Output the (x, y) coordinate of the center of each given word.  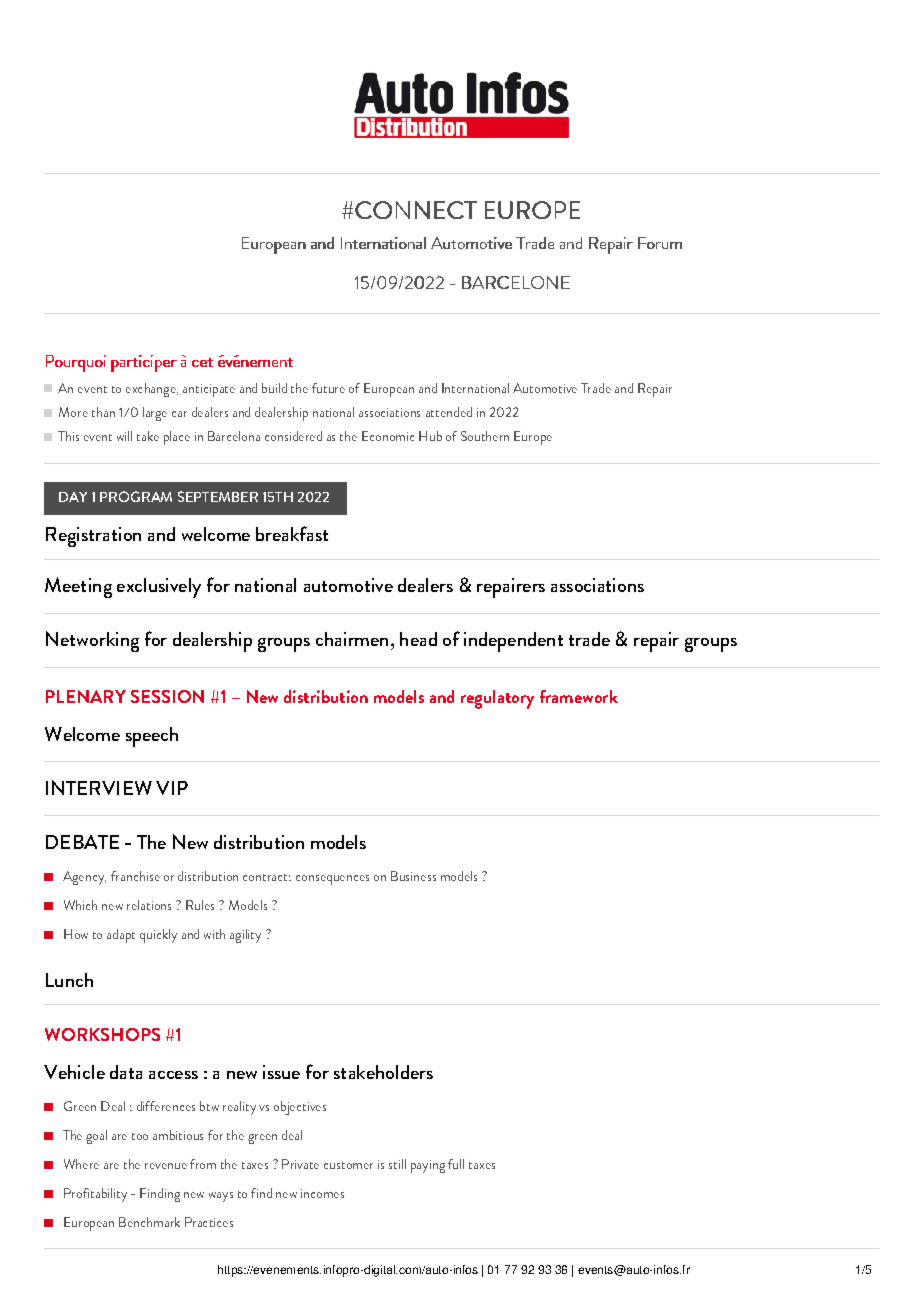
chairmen (352, 639)
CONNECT (416, 210)
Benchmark (149, 1222)
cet (202, 362)
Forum (660, 243)
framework (579, 696)
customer (348, 1165)
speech (152, 737)
